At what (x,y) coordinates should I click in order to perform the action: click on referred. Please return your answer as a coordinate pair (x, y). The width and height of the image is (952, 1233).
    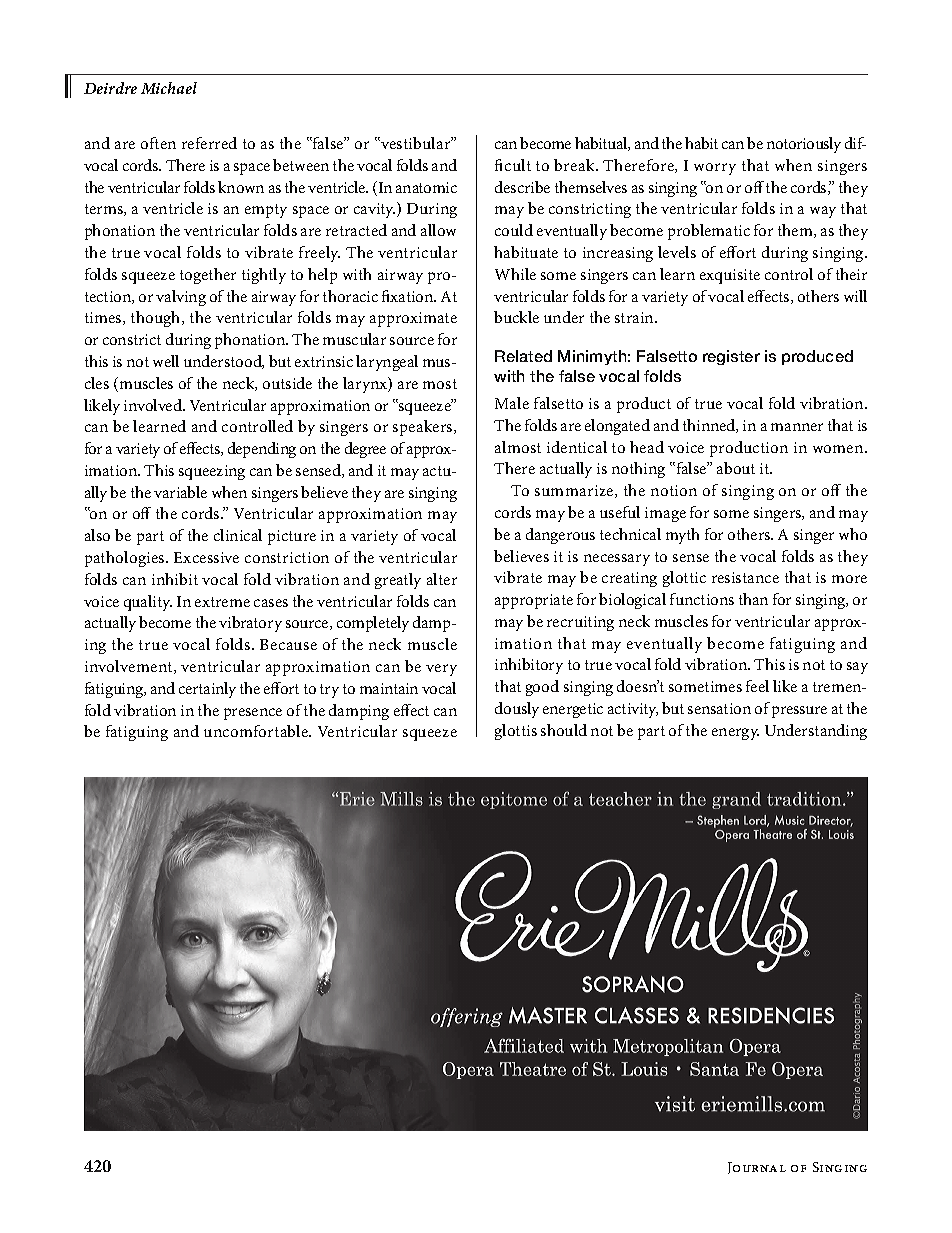
    Looking at the image, I should click on (209, 143).
